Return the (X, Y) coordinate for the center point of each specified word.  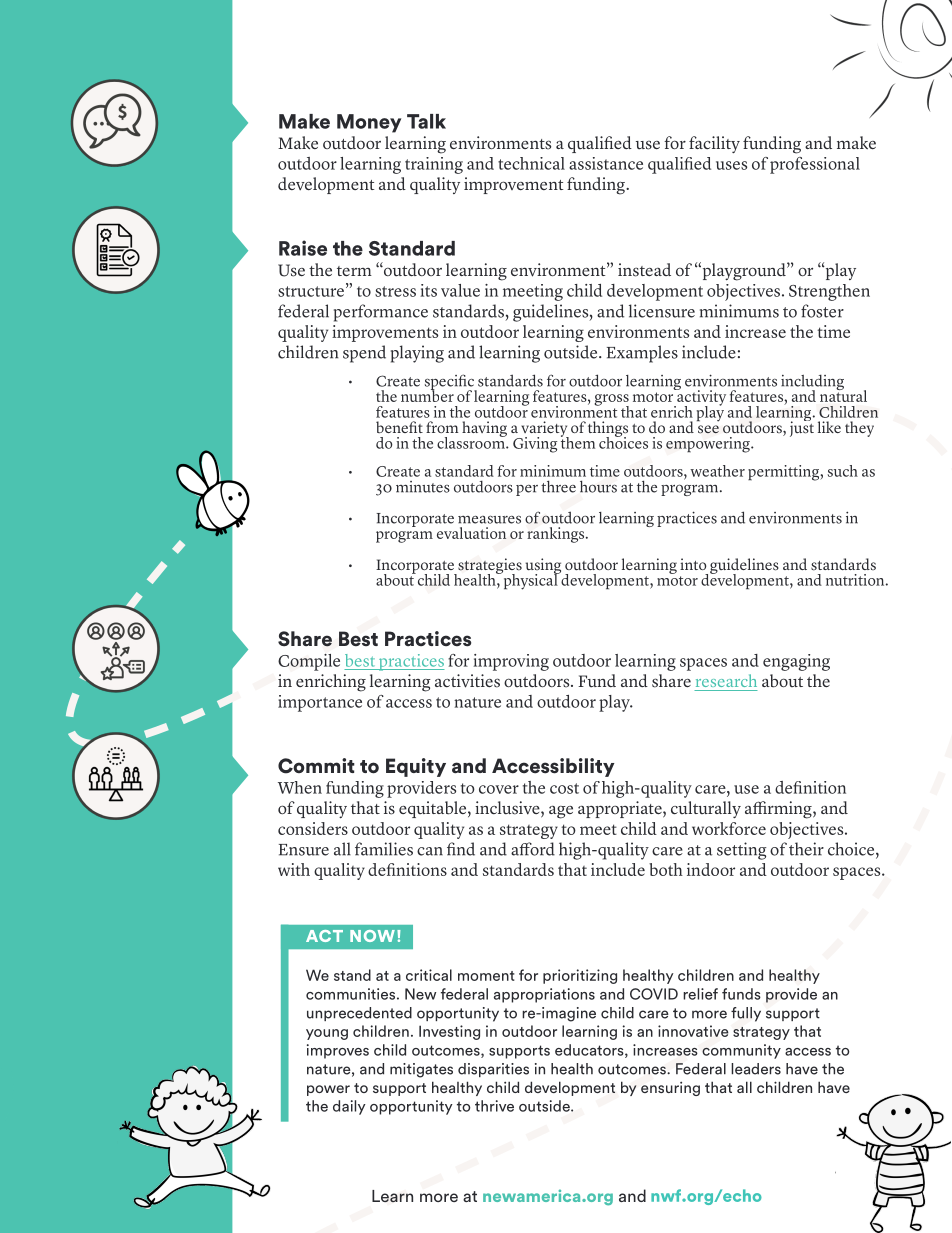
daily (349, 1107)
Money (369, 123)
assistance (606, 163)
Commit (316, 766)
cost (564, 788)
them (578, 441)
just (802, 428)
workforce (729, 828)
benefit (399, 427)
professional (815, 165)
